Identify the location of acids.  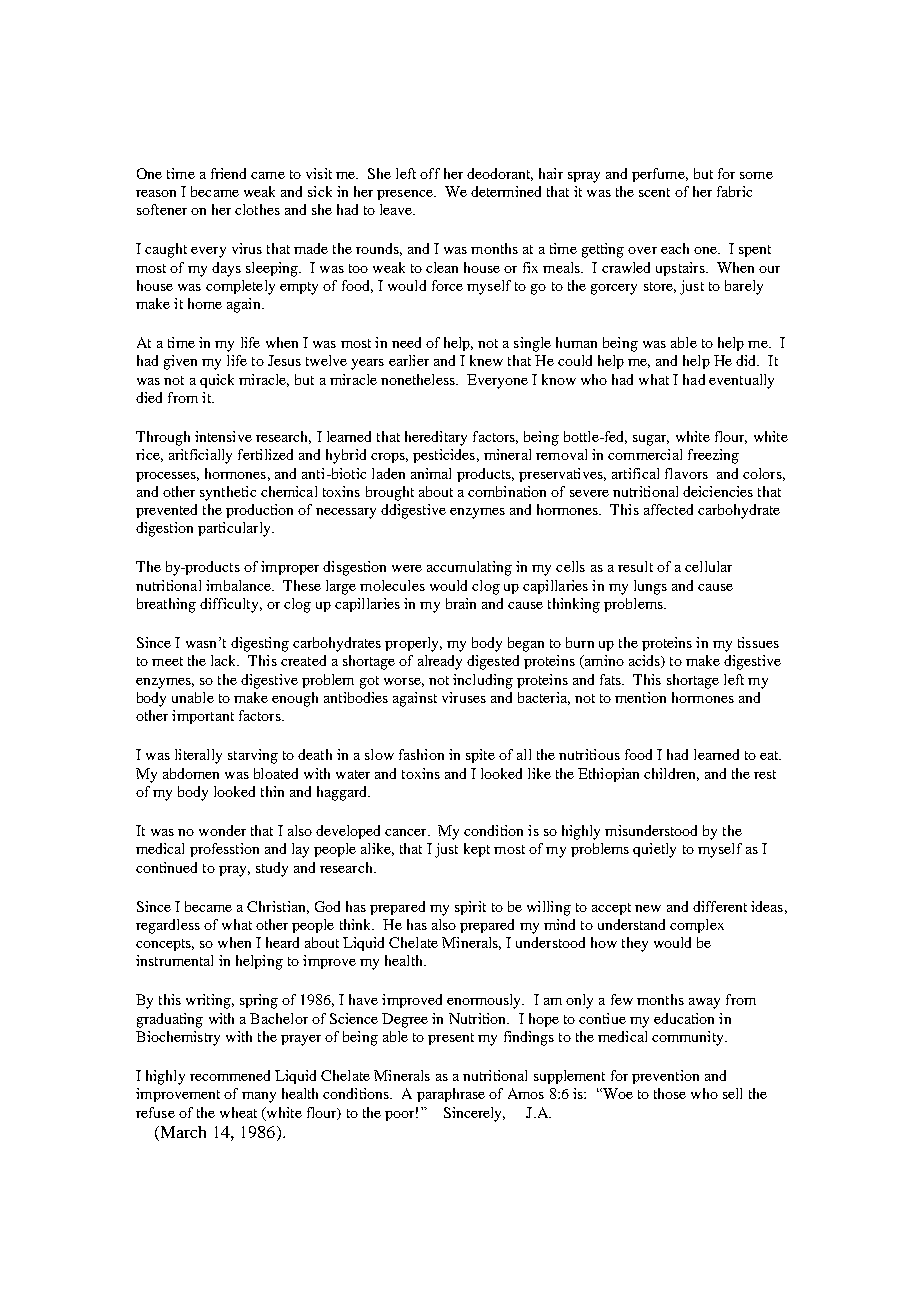
(645, 661).
